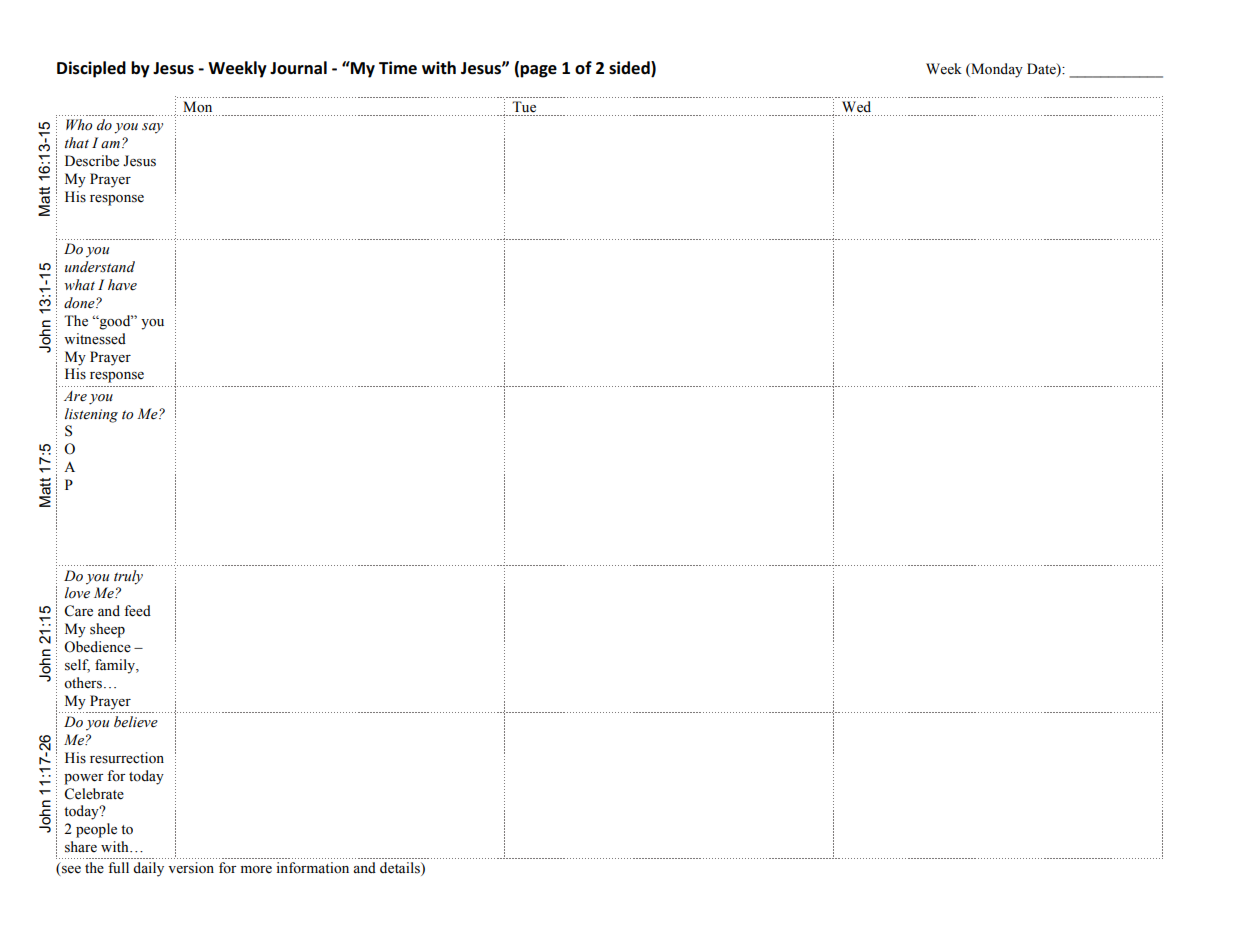 This screenshot has width=1233, height=952. What do you see at coordinates (91, 415) in the screenshot?
I see `listening` at bounding box center [91, 415].
